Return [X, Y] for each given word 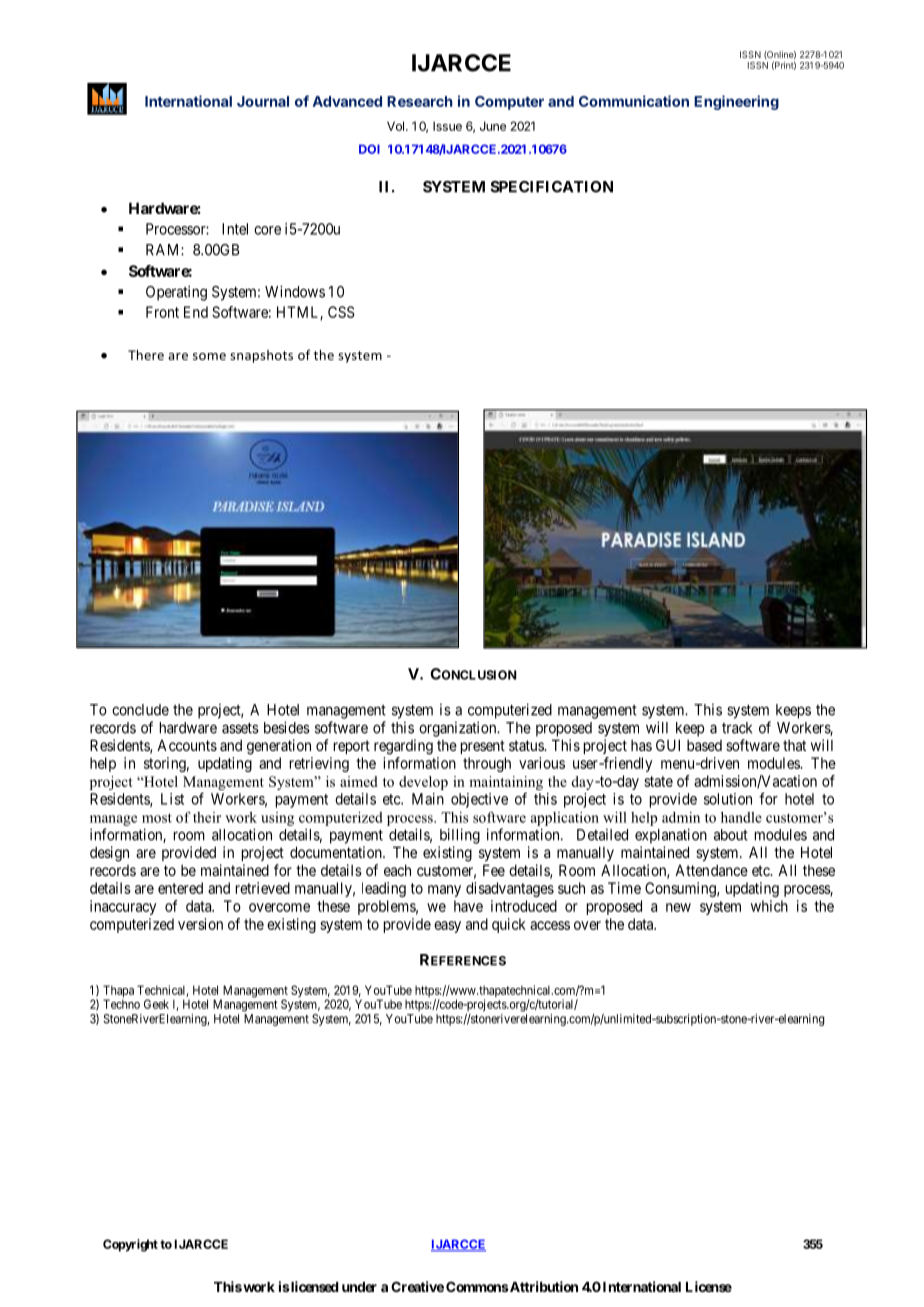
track [737, 728]
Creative [417, 1286]
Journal [263, 101]
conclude [140, 710]
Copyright [130, 1245]
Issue [447, 126]
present [483, 747]
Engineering [736, 102]
